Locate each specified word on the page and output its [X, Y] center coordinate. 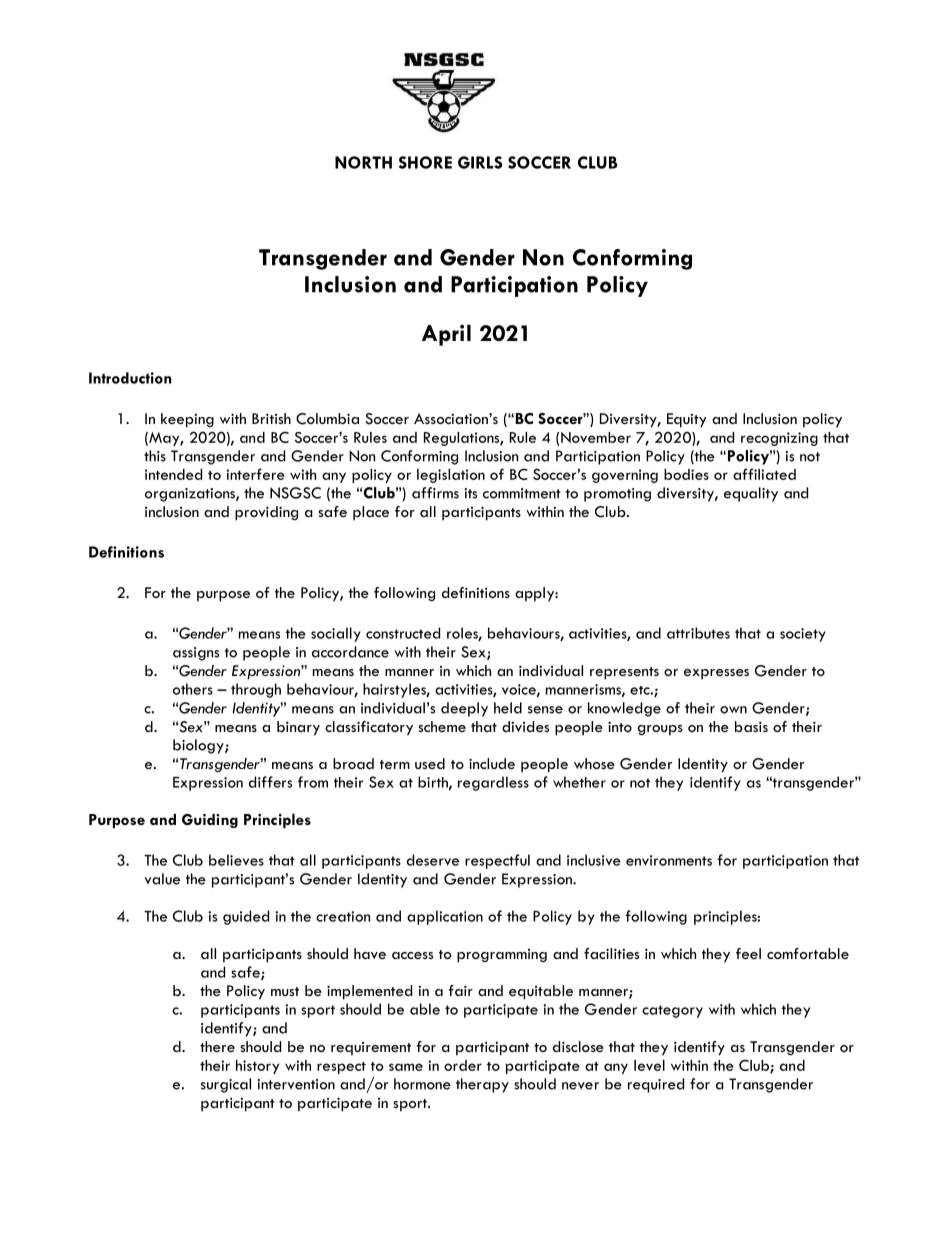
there [217, 1046]
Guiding [210, 821]
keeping [187, 420]
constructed [403, 633]
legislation [451, 476]
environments [669, 860]
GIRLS [480, 162]
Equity [686, 420]
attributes [698, 633]
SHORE [425, 162]
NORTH [363, 162]
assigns [196, 654]
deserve [433, 860]
